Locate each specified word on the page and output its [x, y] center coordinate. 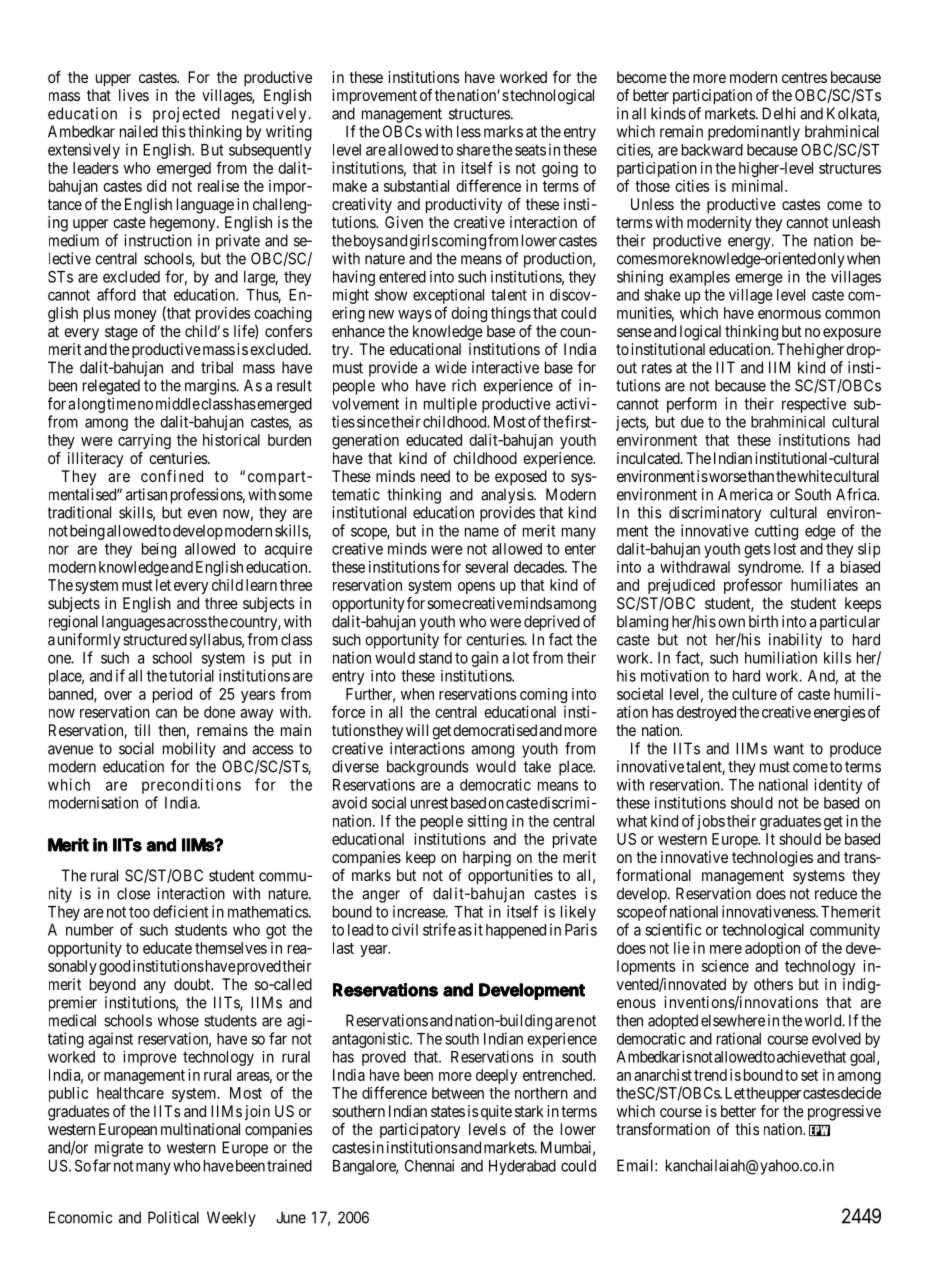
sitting [487, 822]
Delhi [779, 113]
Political [173, 1217]
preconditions [191, 786]
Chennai [429, 1165]
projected [186, 115]
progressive [844, 1113]
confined [172, 476]
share [473, 150]
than [760, 476]
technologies [772, 859]
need [435, 476]
